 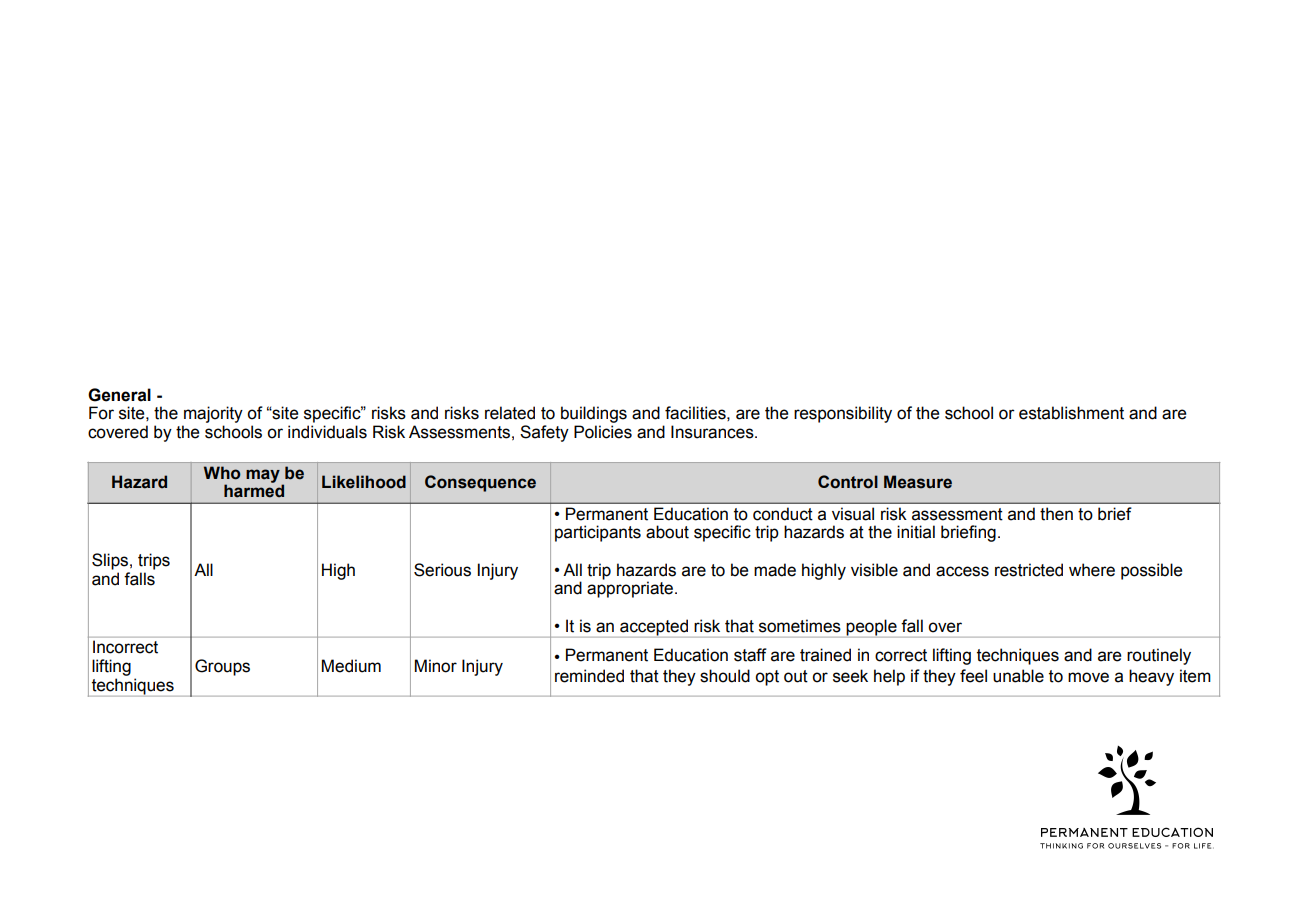 What do you see at coordinates (916, 532) in the screenshot?
I see `initial` at bounding box center [916, 532].
